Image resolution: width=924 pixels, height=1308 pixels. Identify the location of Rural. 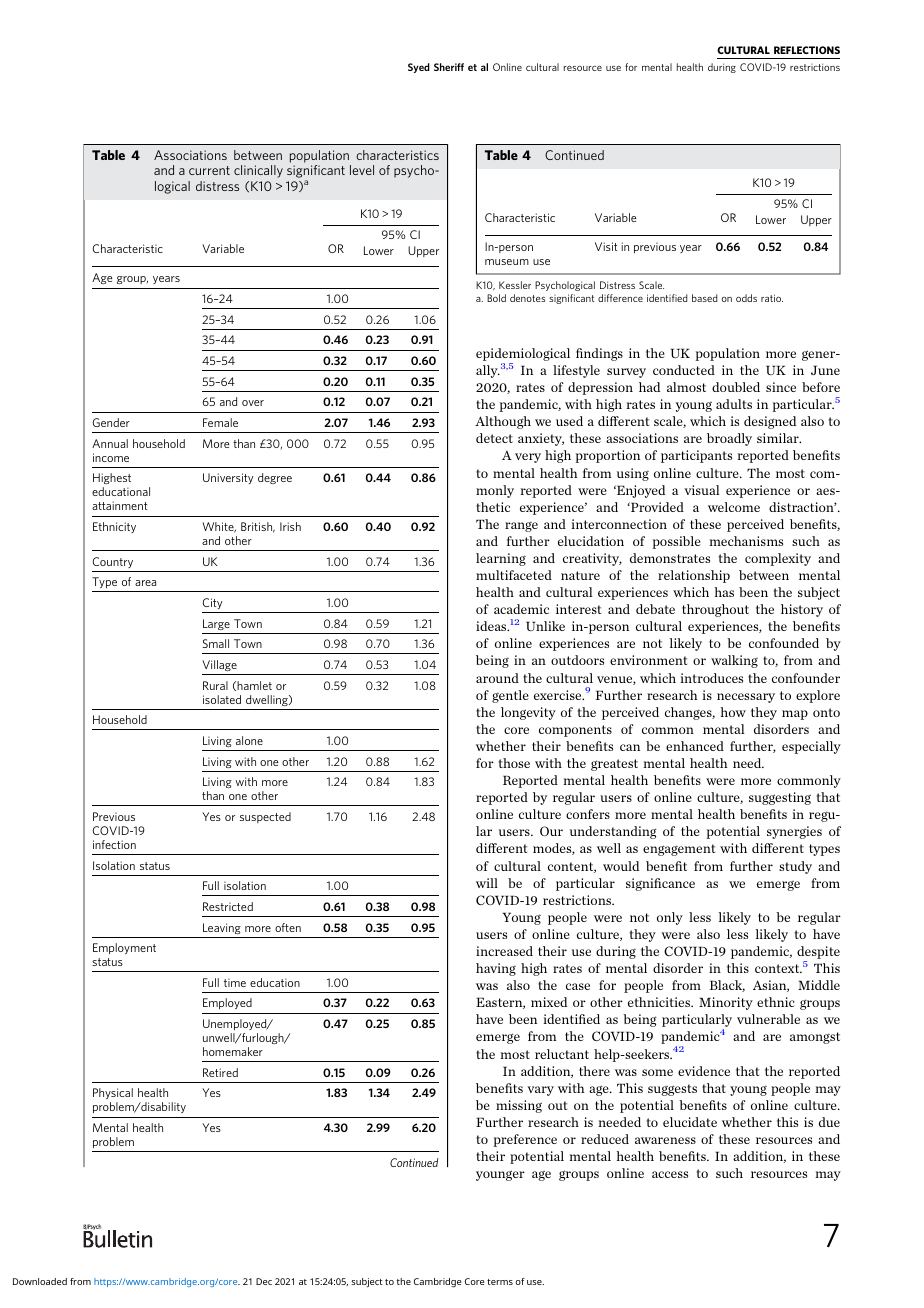
(215, 685).
